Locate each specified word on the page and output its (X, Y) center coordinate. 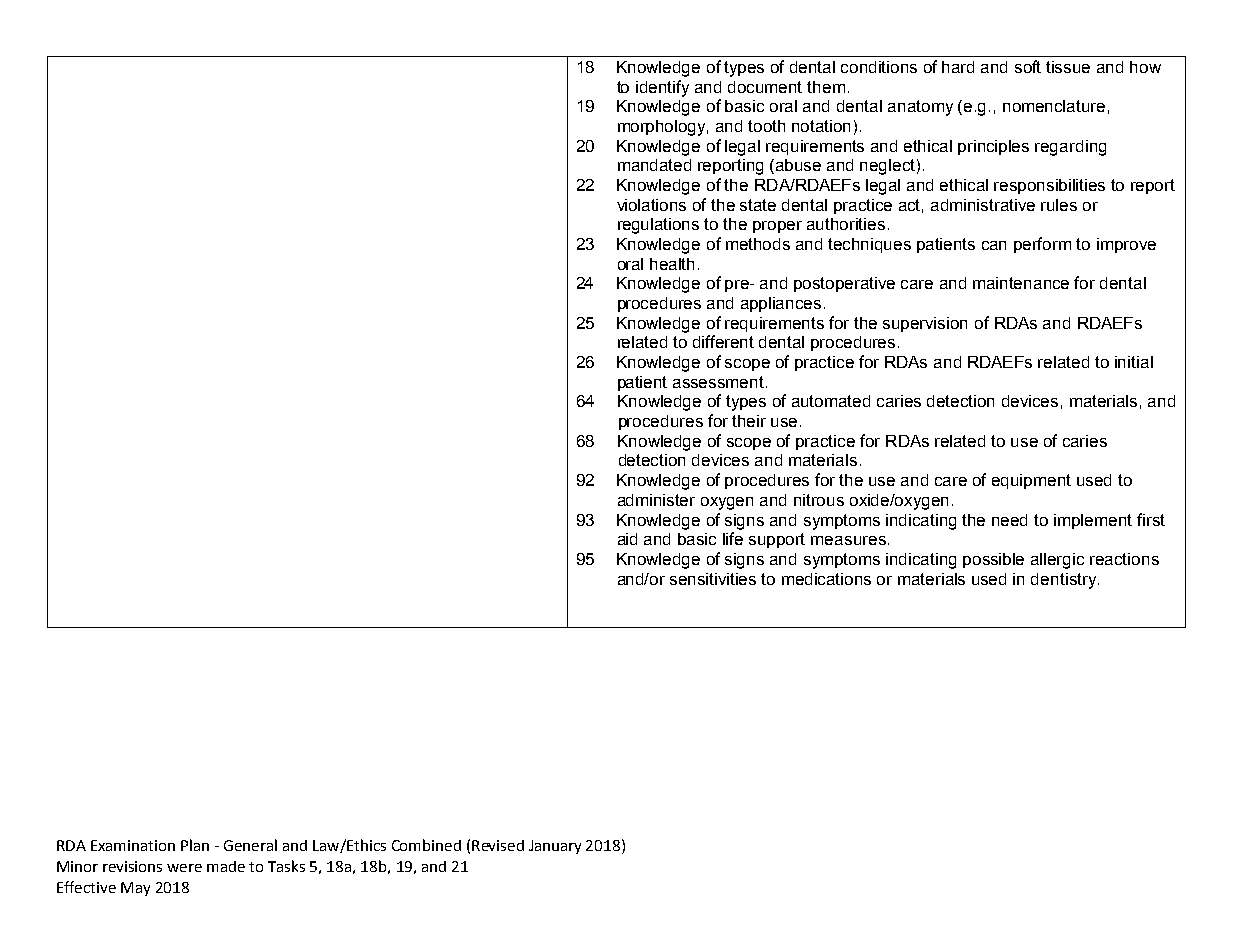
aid (627, 539)
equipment (1031, 481)
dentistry (1065, 581)
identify (662, 88)
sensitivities (713, 579)
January (555, 847)
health (672, 264)
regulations (658, 226)
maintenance (1021, 283)
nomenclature (1054, 106)
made (226, 866)
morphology (663, 128)
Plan (195, 845)
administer (656, 500)
